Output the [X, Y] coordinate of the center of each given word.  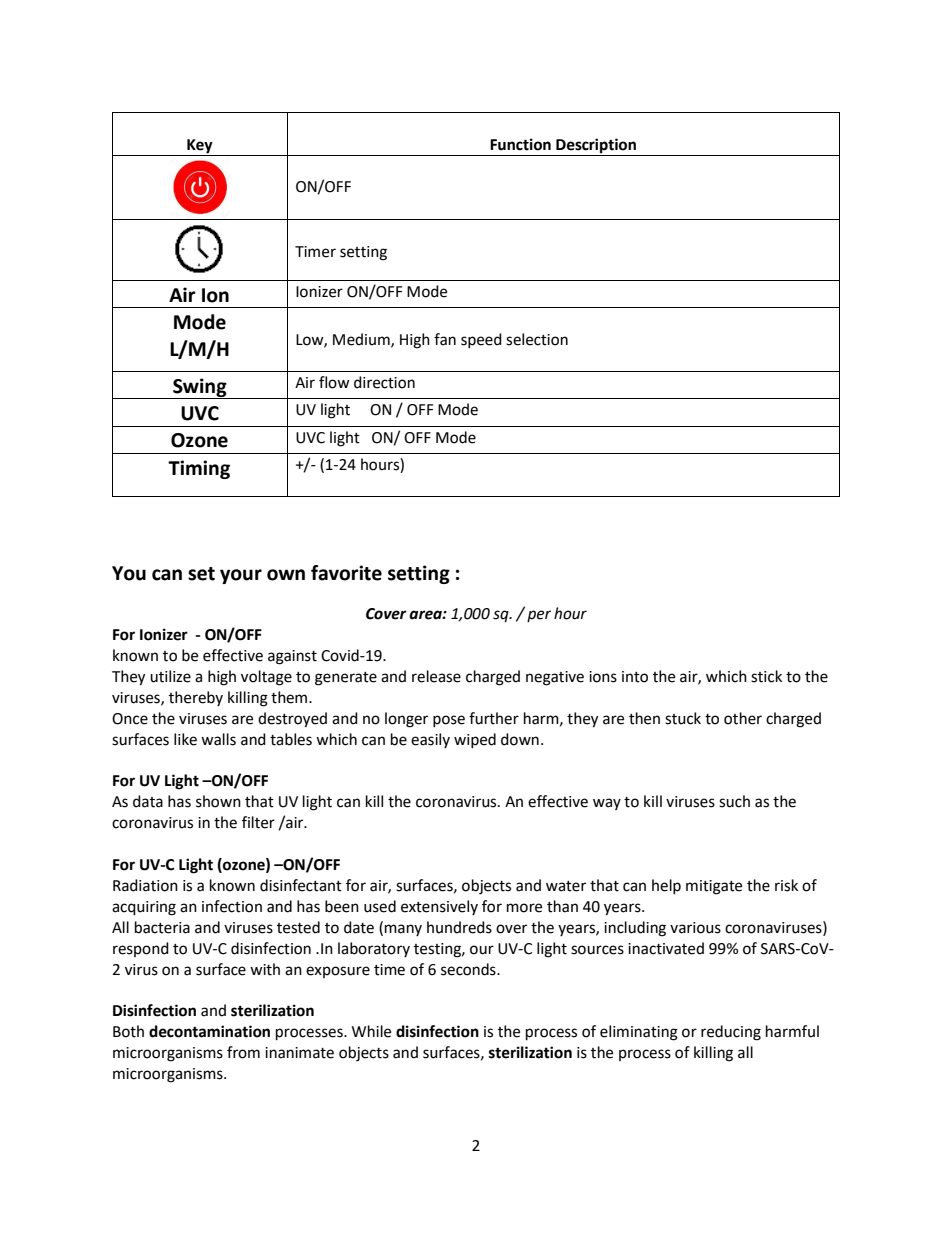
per [539, 616]
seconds [469, 969]
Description [596, 146]
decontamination [209, 1031]
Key [200, 146]
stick [766, 676]
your [241, 576]
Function [520, 144]
